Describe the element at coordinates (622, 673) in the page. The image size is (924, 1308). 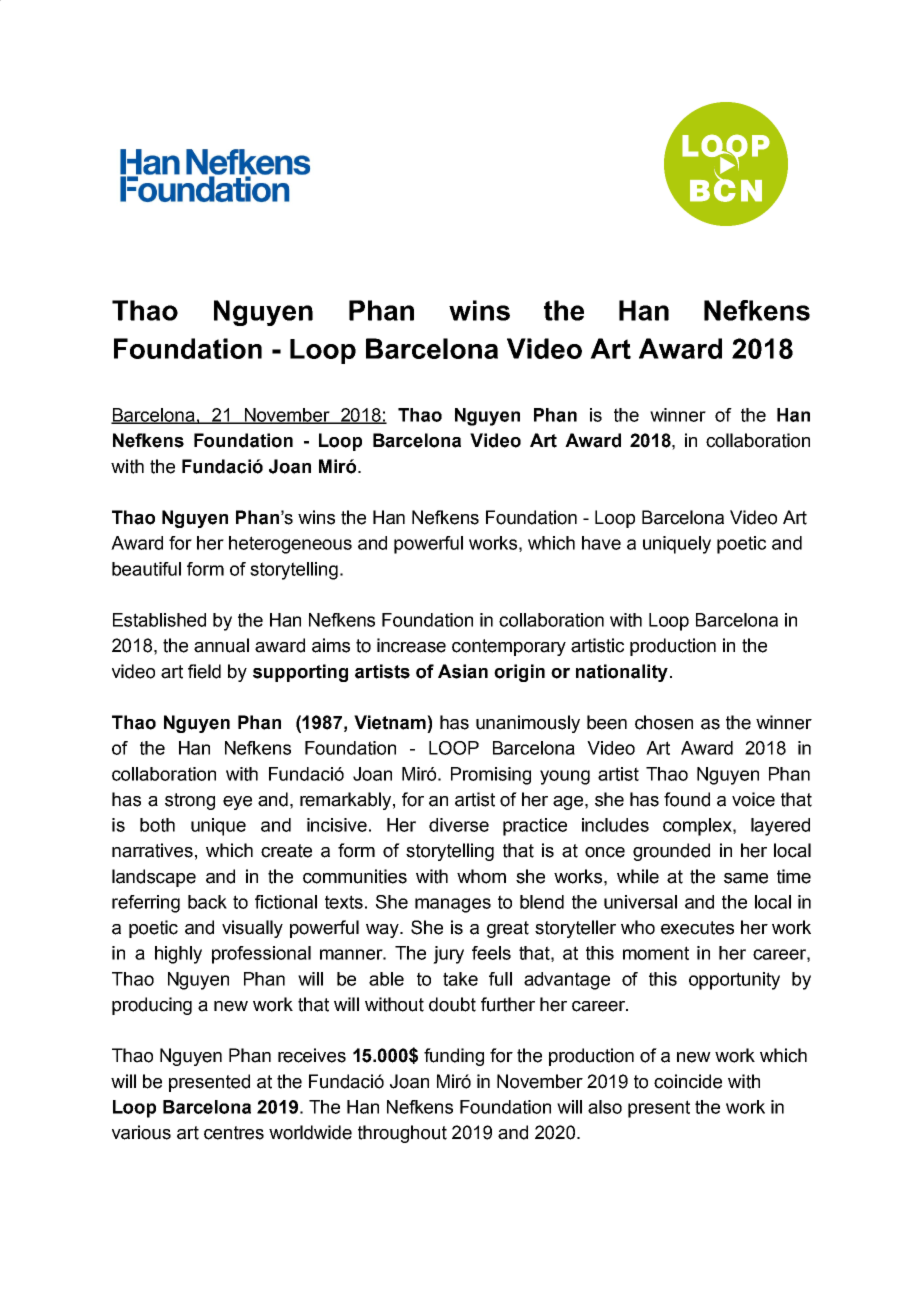
I see `nationality` at that location.
